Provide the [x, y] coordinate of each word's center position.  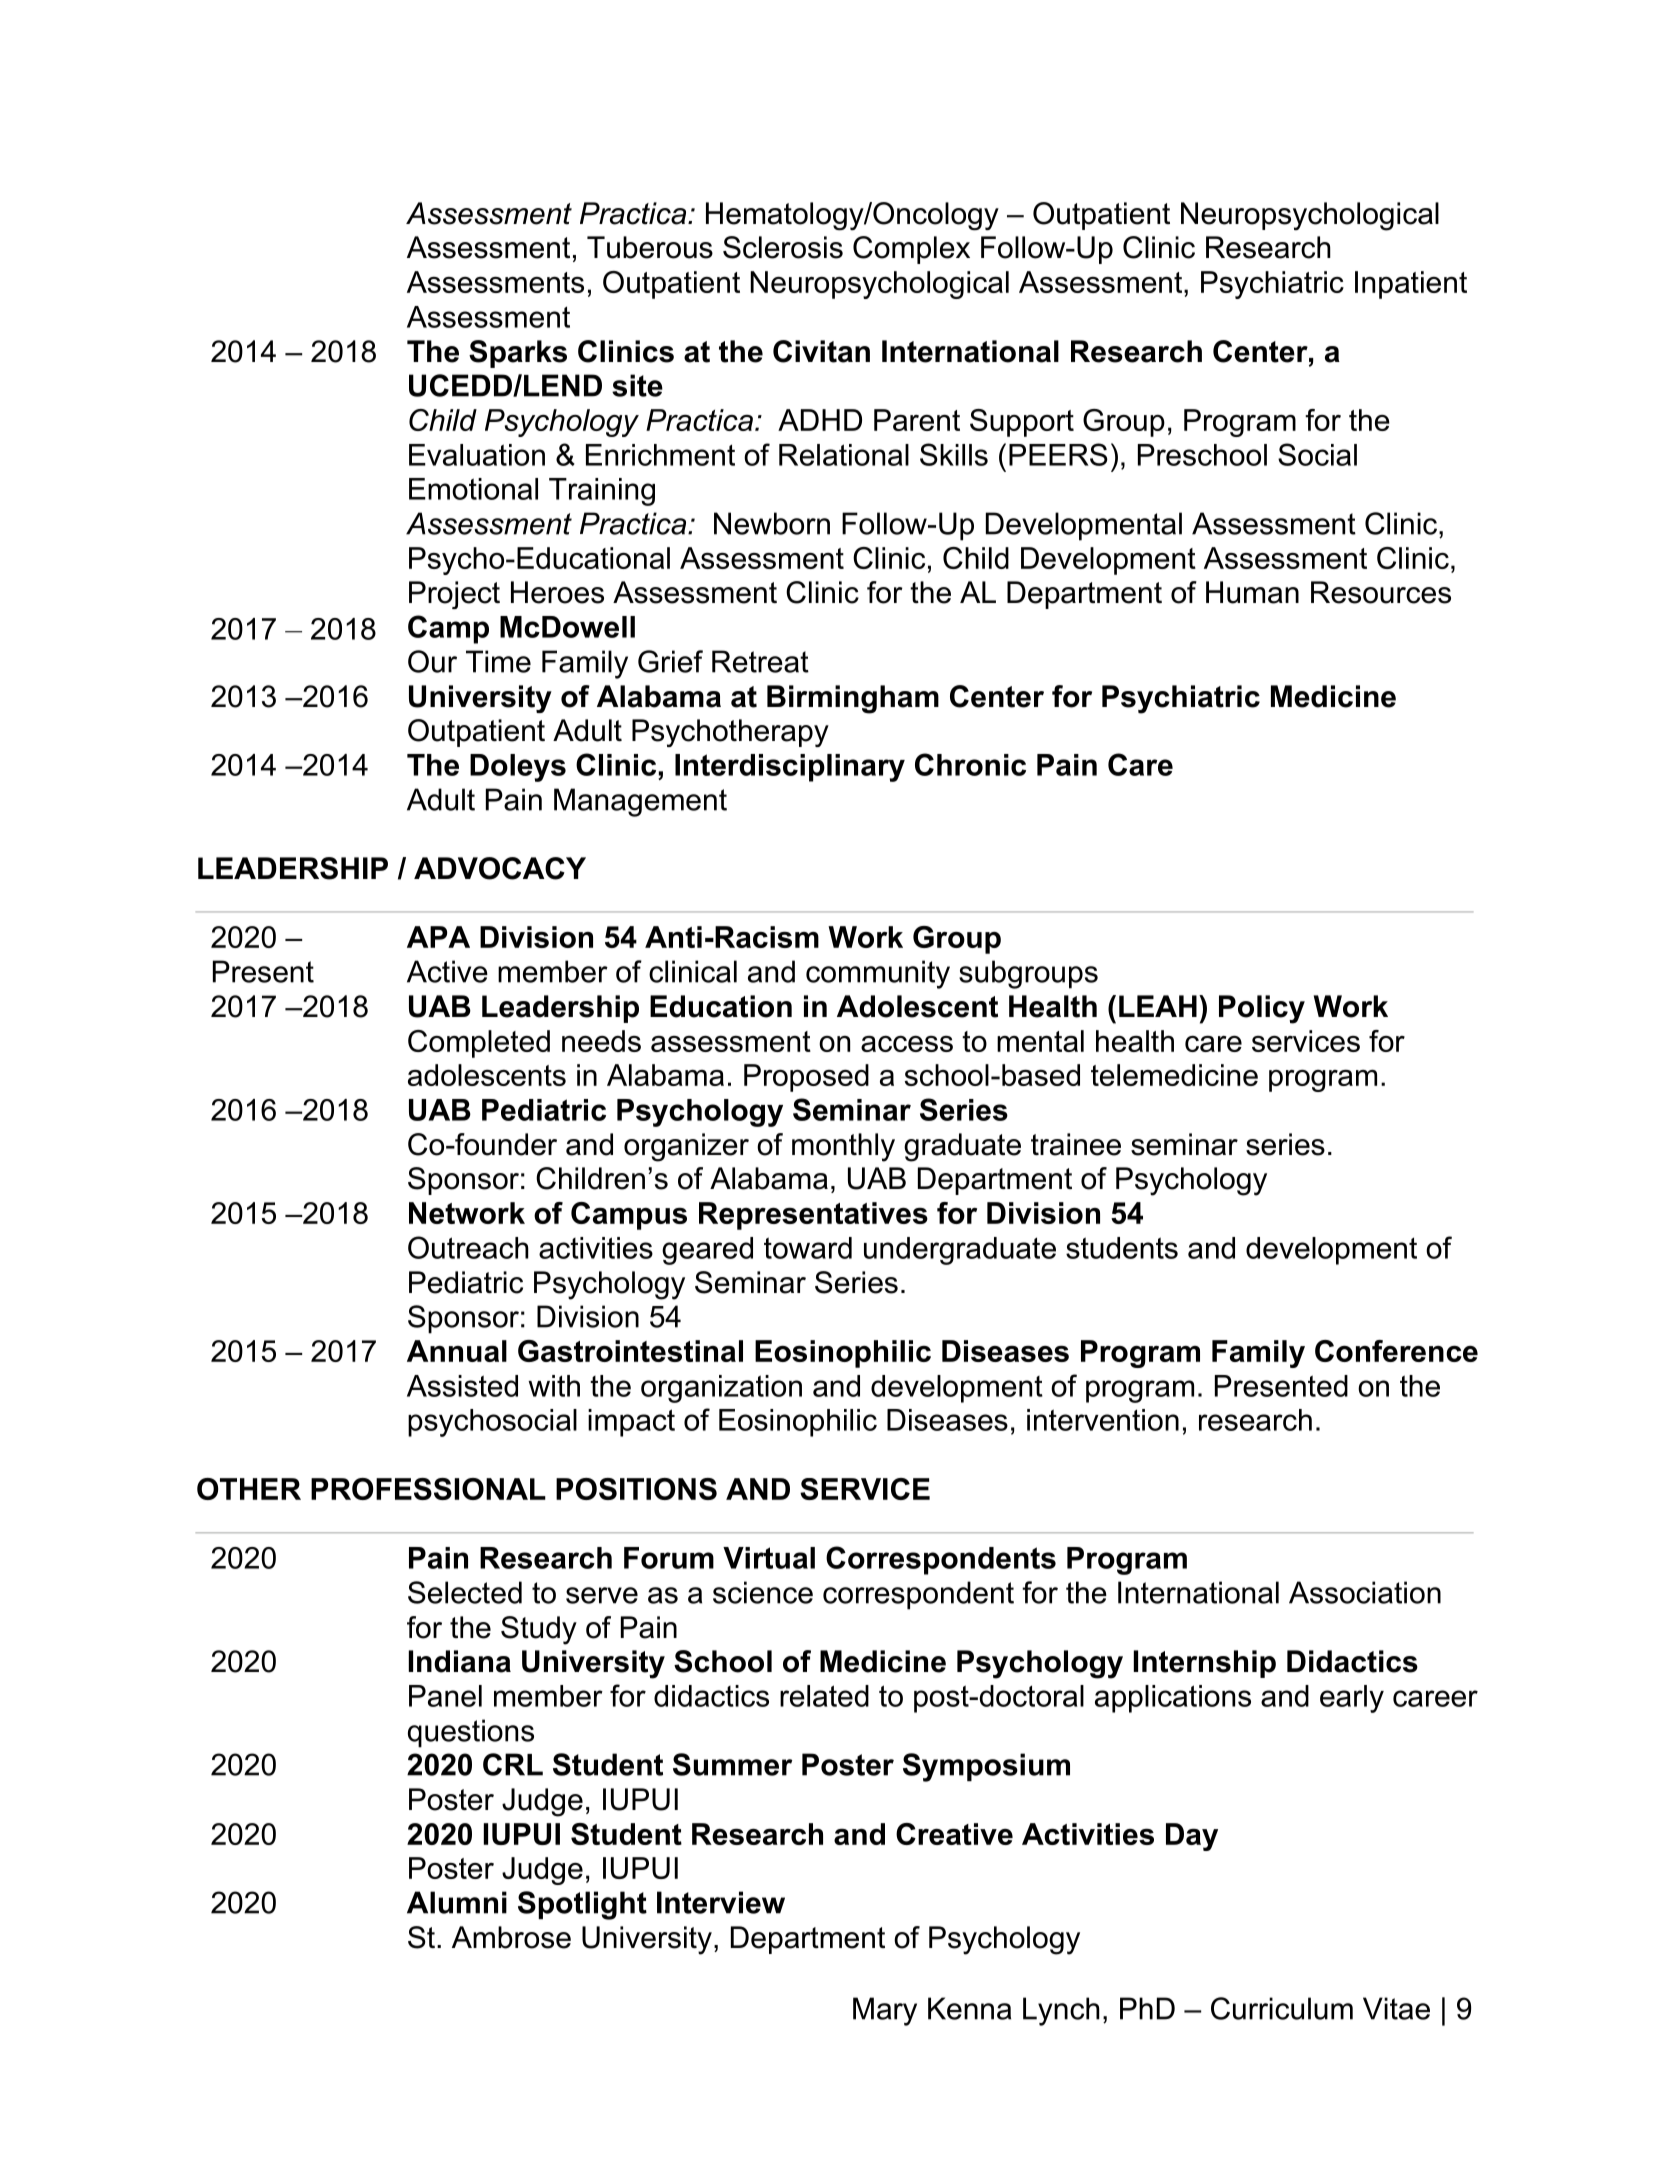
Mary [885, 2011]
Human [1252, 592]
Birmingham [853, 699]
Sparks [518, 354]
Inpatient [1411, 285]
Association [1365, 1592]
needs [601, 1041]
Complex [911, 250]
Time [498, 661]
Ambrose [511, 1937]
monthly [843, 1147]
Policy [1262, 1009]
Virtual [769, 1558]
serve [602, 1595]
